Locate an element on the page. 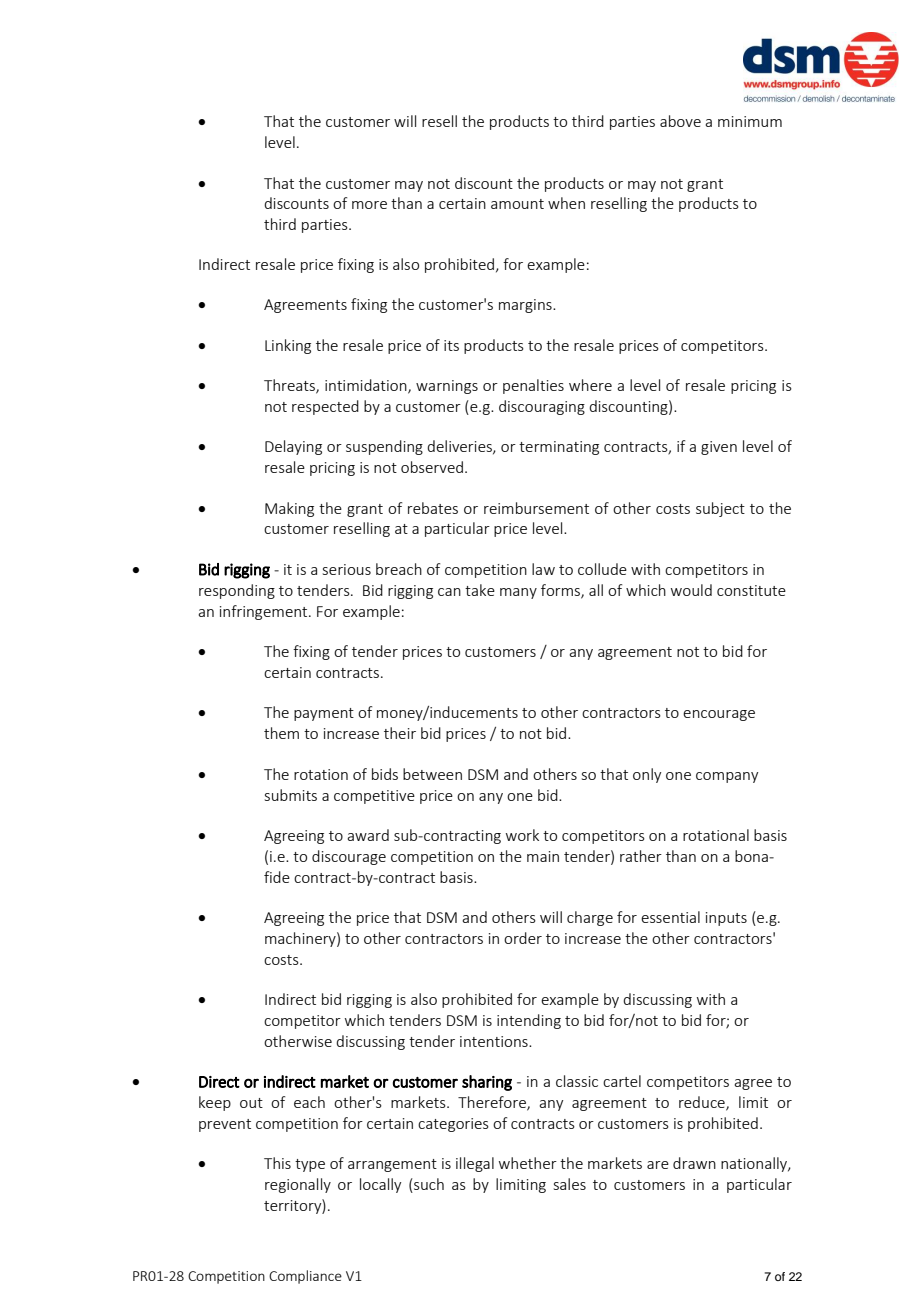  amount is located at coordinates (517, 204).
